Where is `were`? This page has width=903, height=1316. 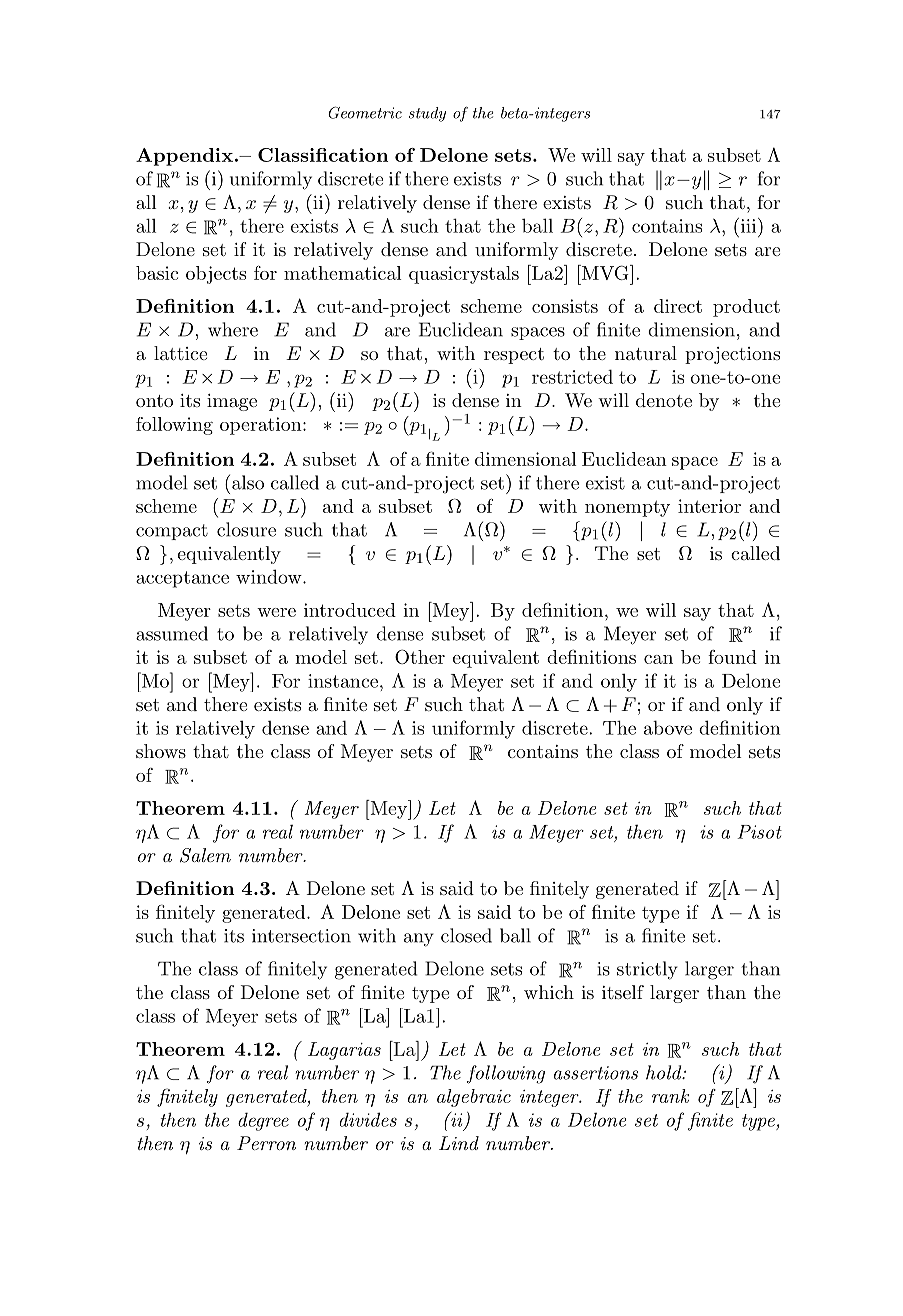 were is located at coordinates (276, 612).
